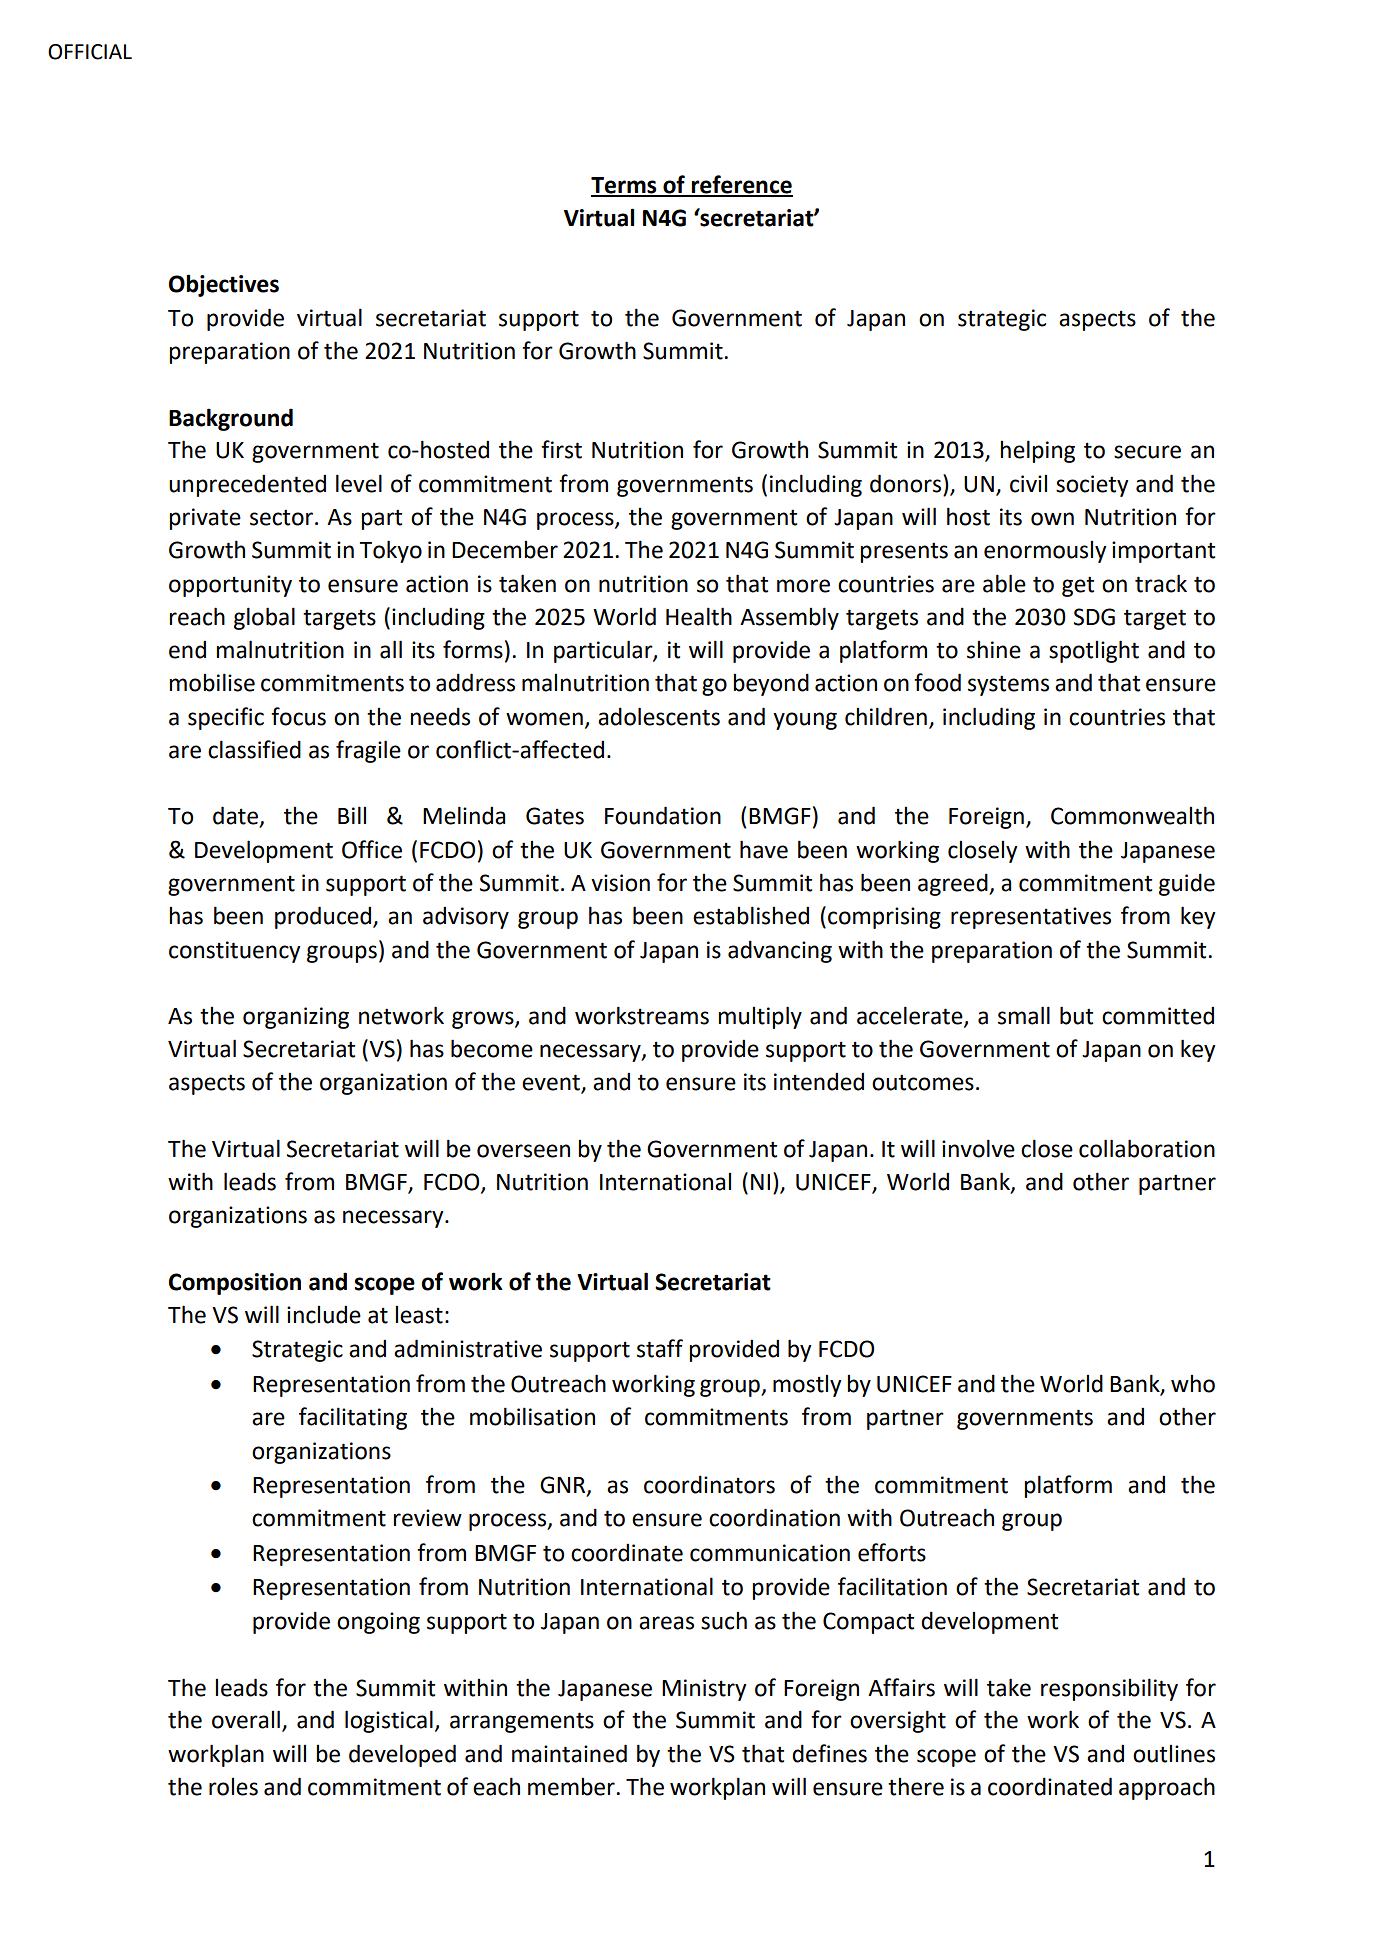 This screenshot has width=1382, height=1954. Describe the element at coordinates (212, 682) in the screenshot. I see `mobilise` at that location.
